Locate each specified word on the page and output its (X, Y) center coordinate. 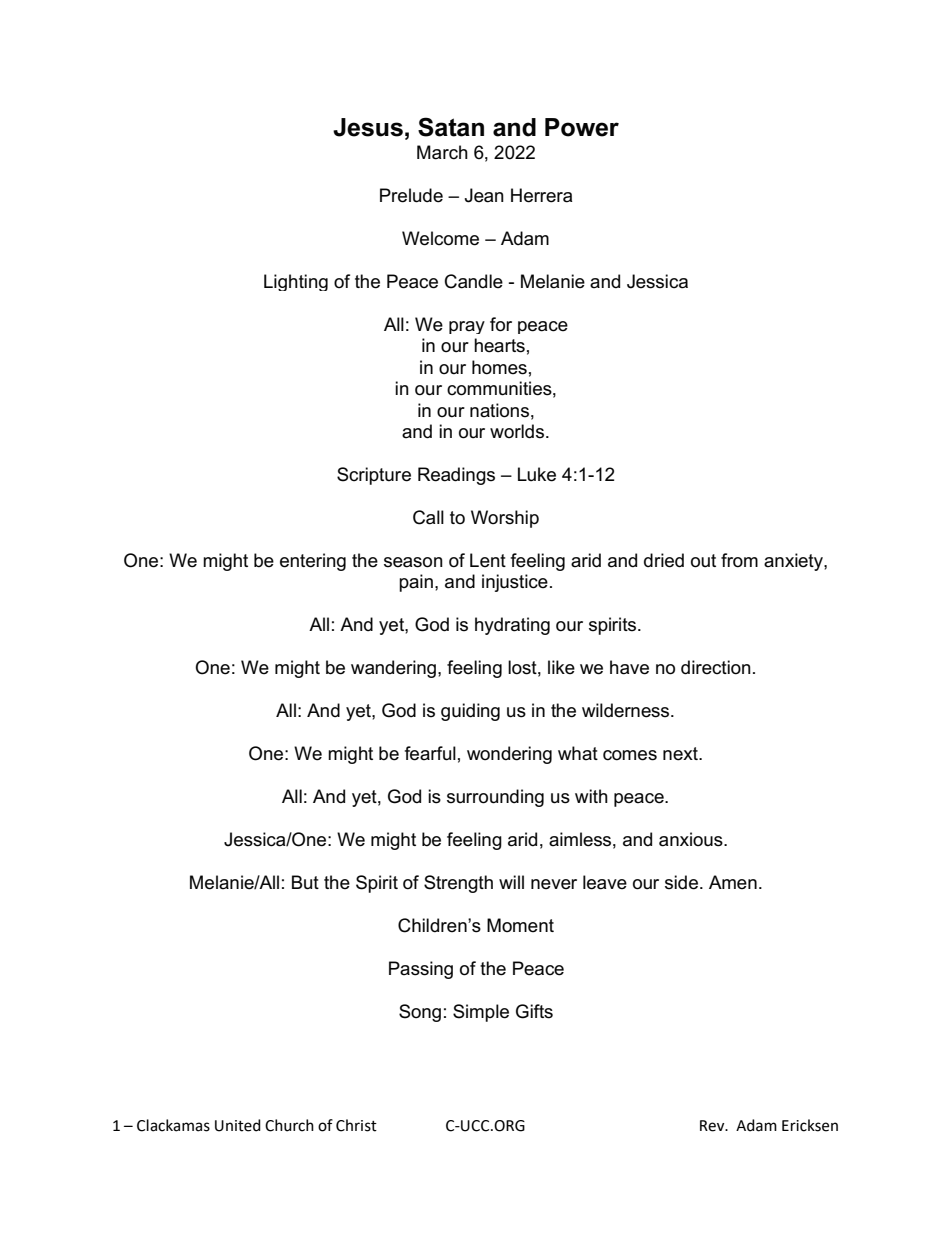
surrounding (495, 798)
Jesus (368, 127)
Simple (481, 1013)
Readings (456, 476)
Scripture (374, 476)
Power (582, 127)
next (681, 754)
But (305, 882)
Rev (713, 1126)
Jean (484, 195)
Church (289, 1125)
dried (664, 560)
